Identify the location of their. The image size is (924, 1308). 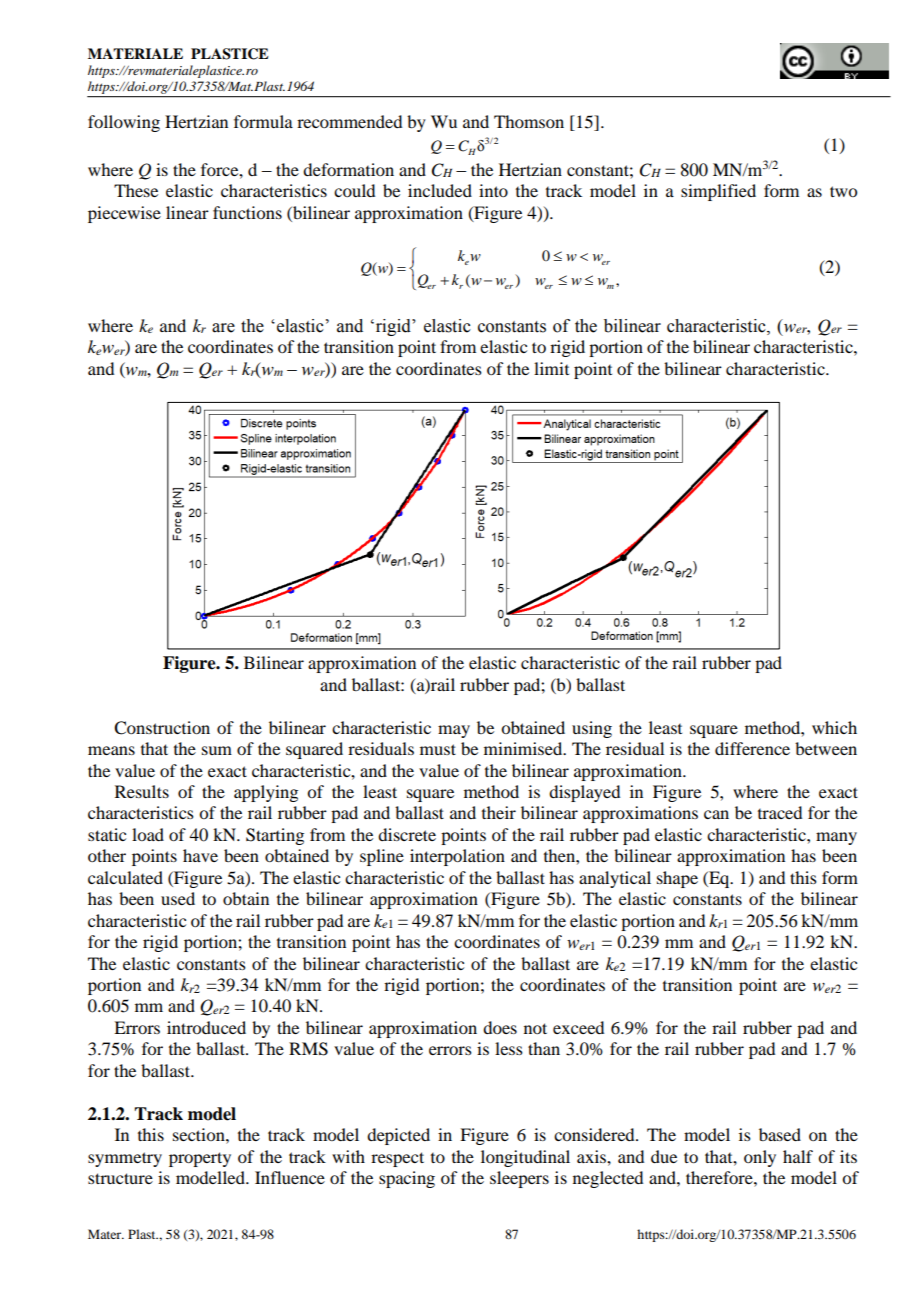
(499, 812).
